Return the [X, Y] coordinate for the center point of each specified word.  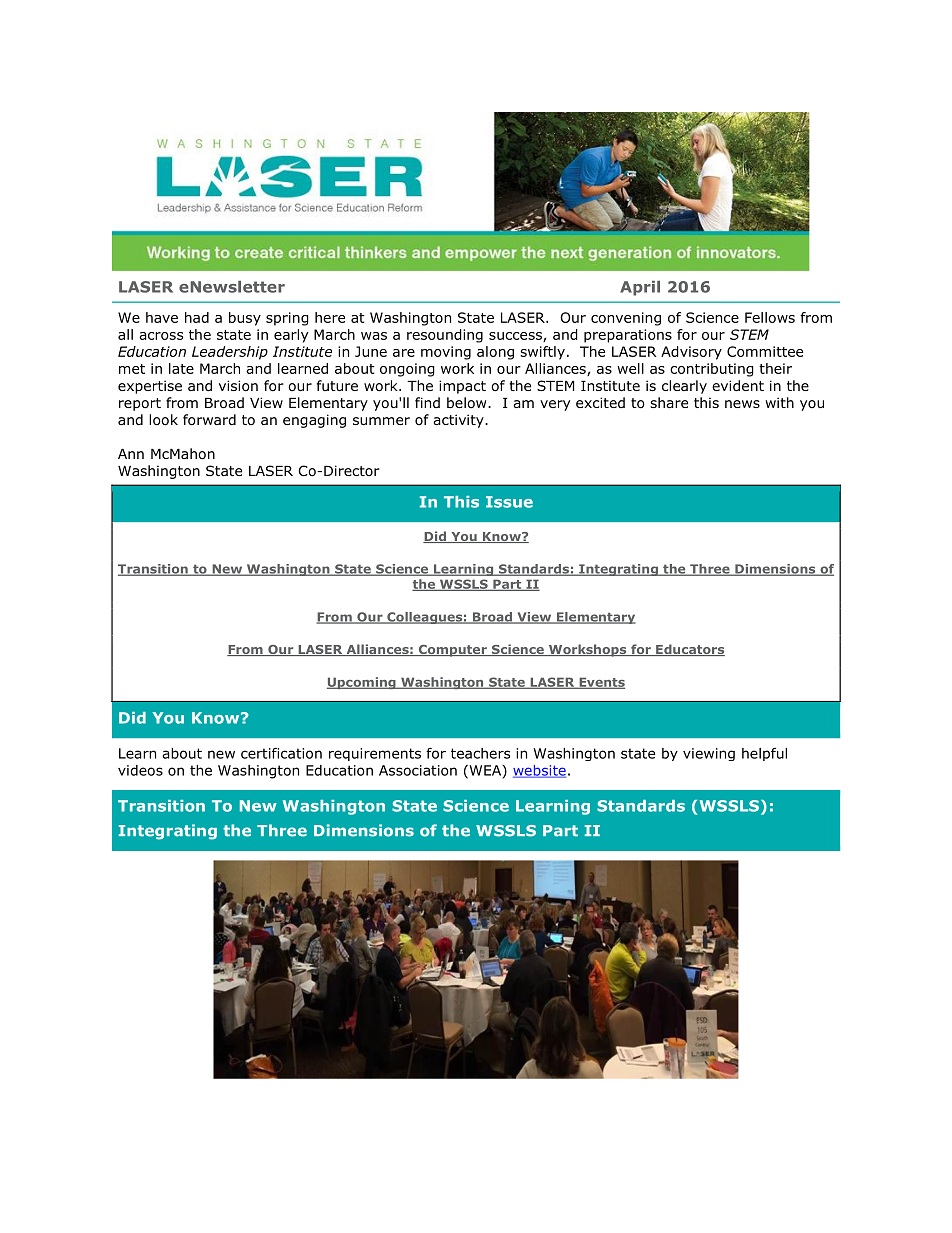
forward [209, 420]
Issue [509, 502]
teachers [480, 753]
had [197, 317]
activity [459, 421]
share [669, 402]
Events [601, 683]
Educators [689, 650]
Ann [131, 454]
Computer [452, 651]
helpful [764, 754]
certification [281, 753]
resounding [445, 336]
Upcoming [362, 683]
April [640, 288]
